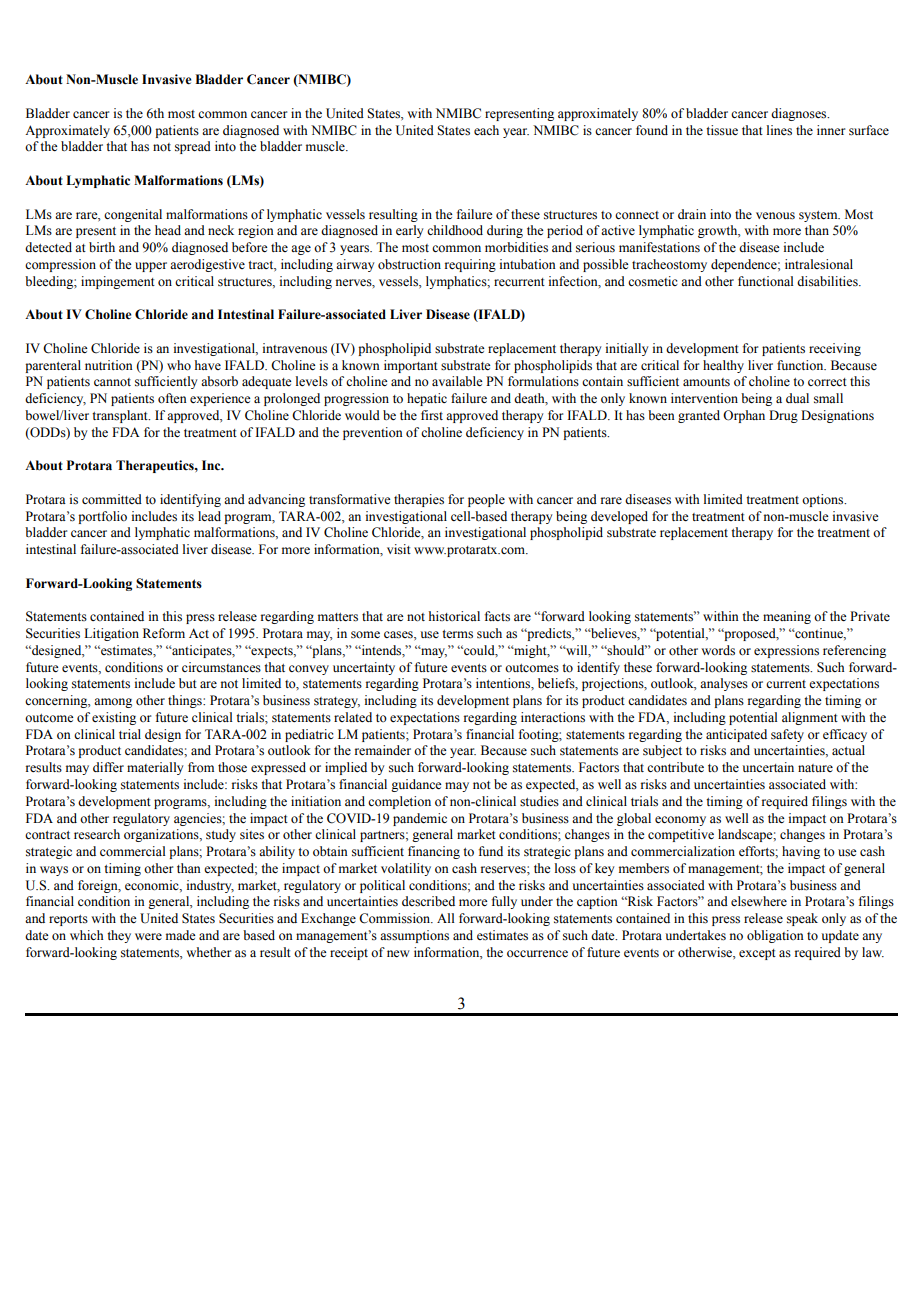  Describe the element at coordinates (148, 936) in the page. I see `were` at that location.
